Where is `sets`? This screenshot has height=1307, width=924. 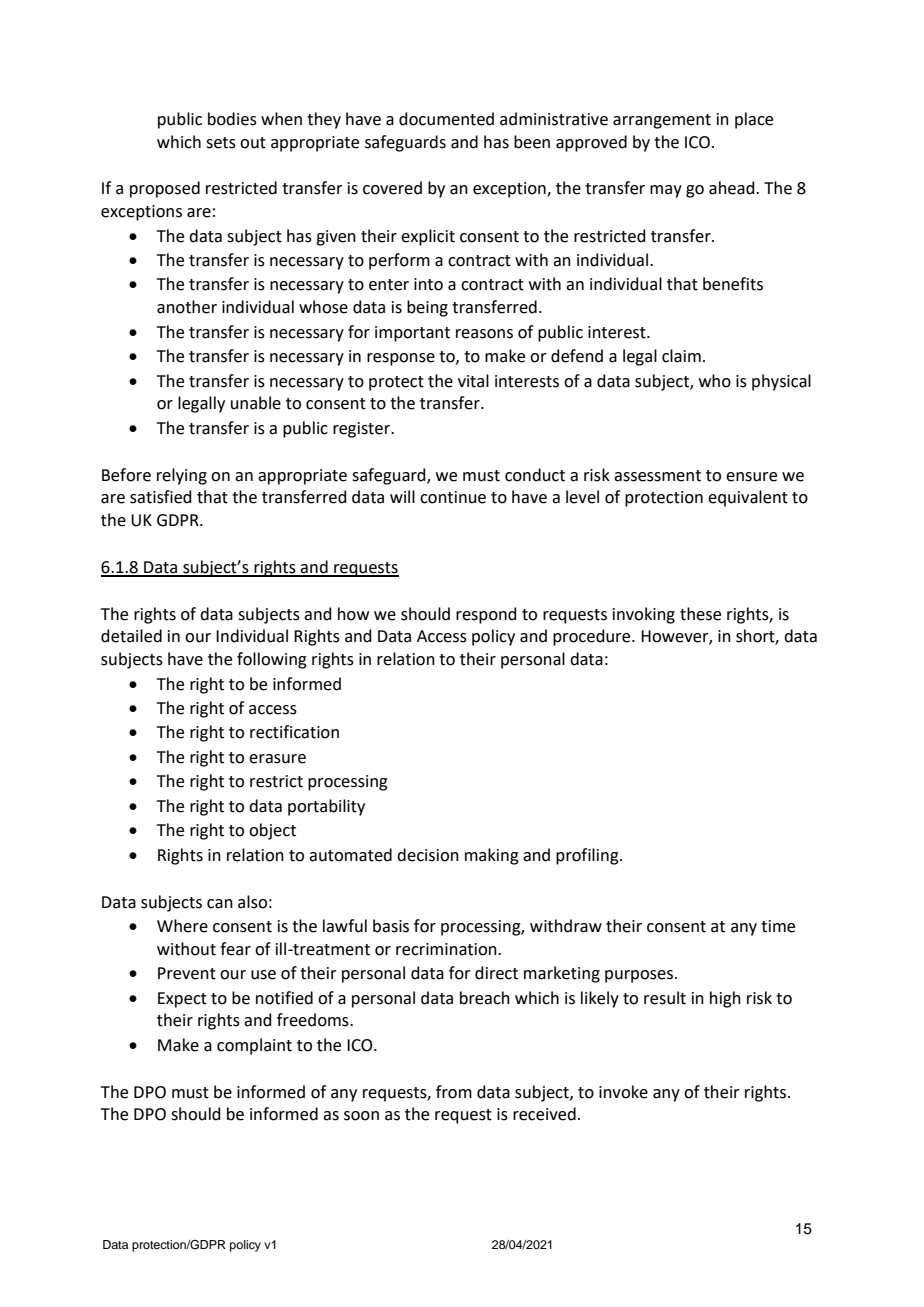 sets is located at coordinates (221, 143).
